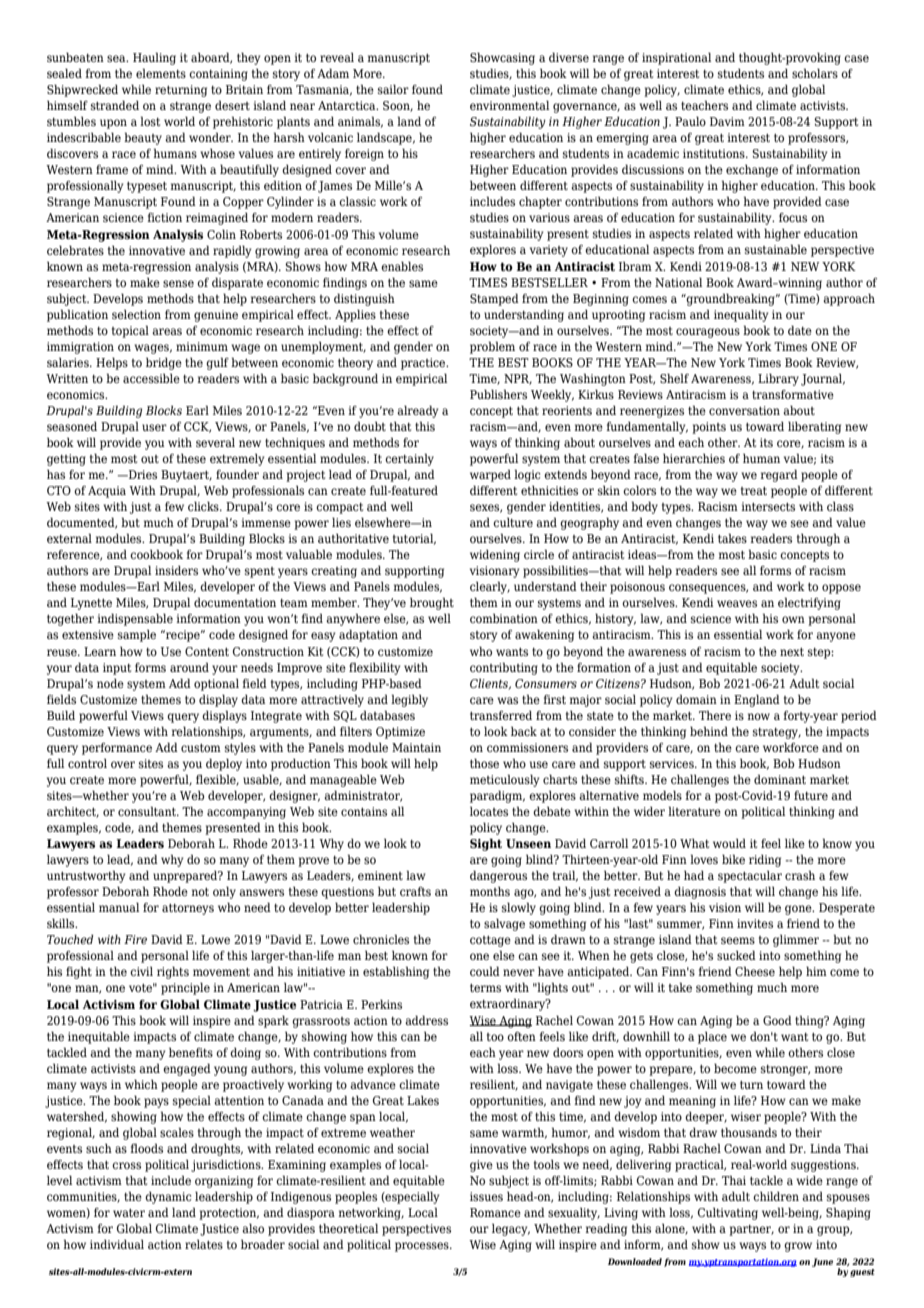  What do you see at coordinates (117, 1244) in the image?
I see `individual` at bounding box center [117, 1244].
